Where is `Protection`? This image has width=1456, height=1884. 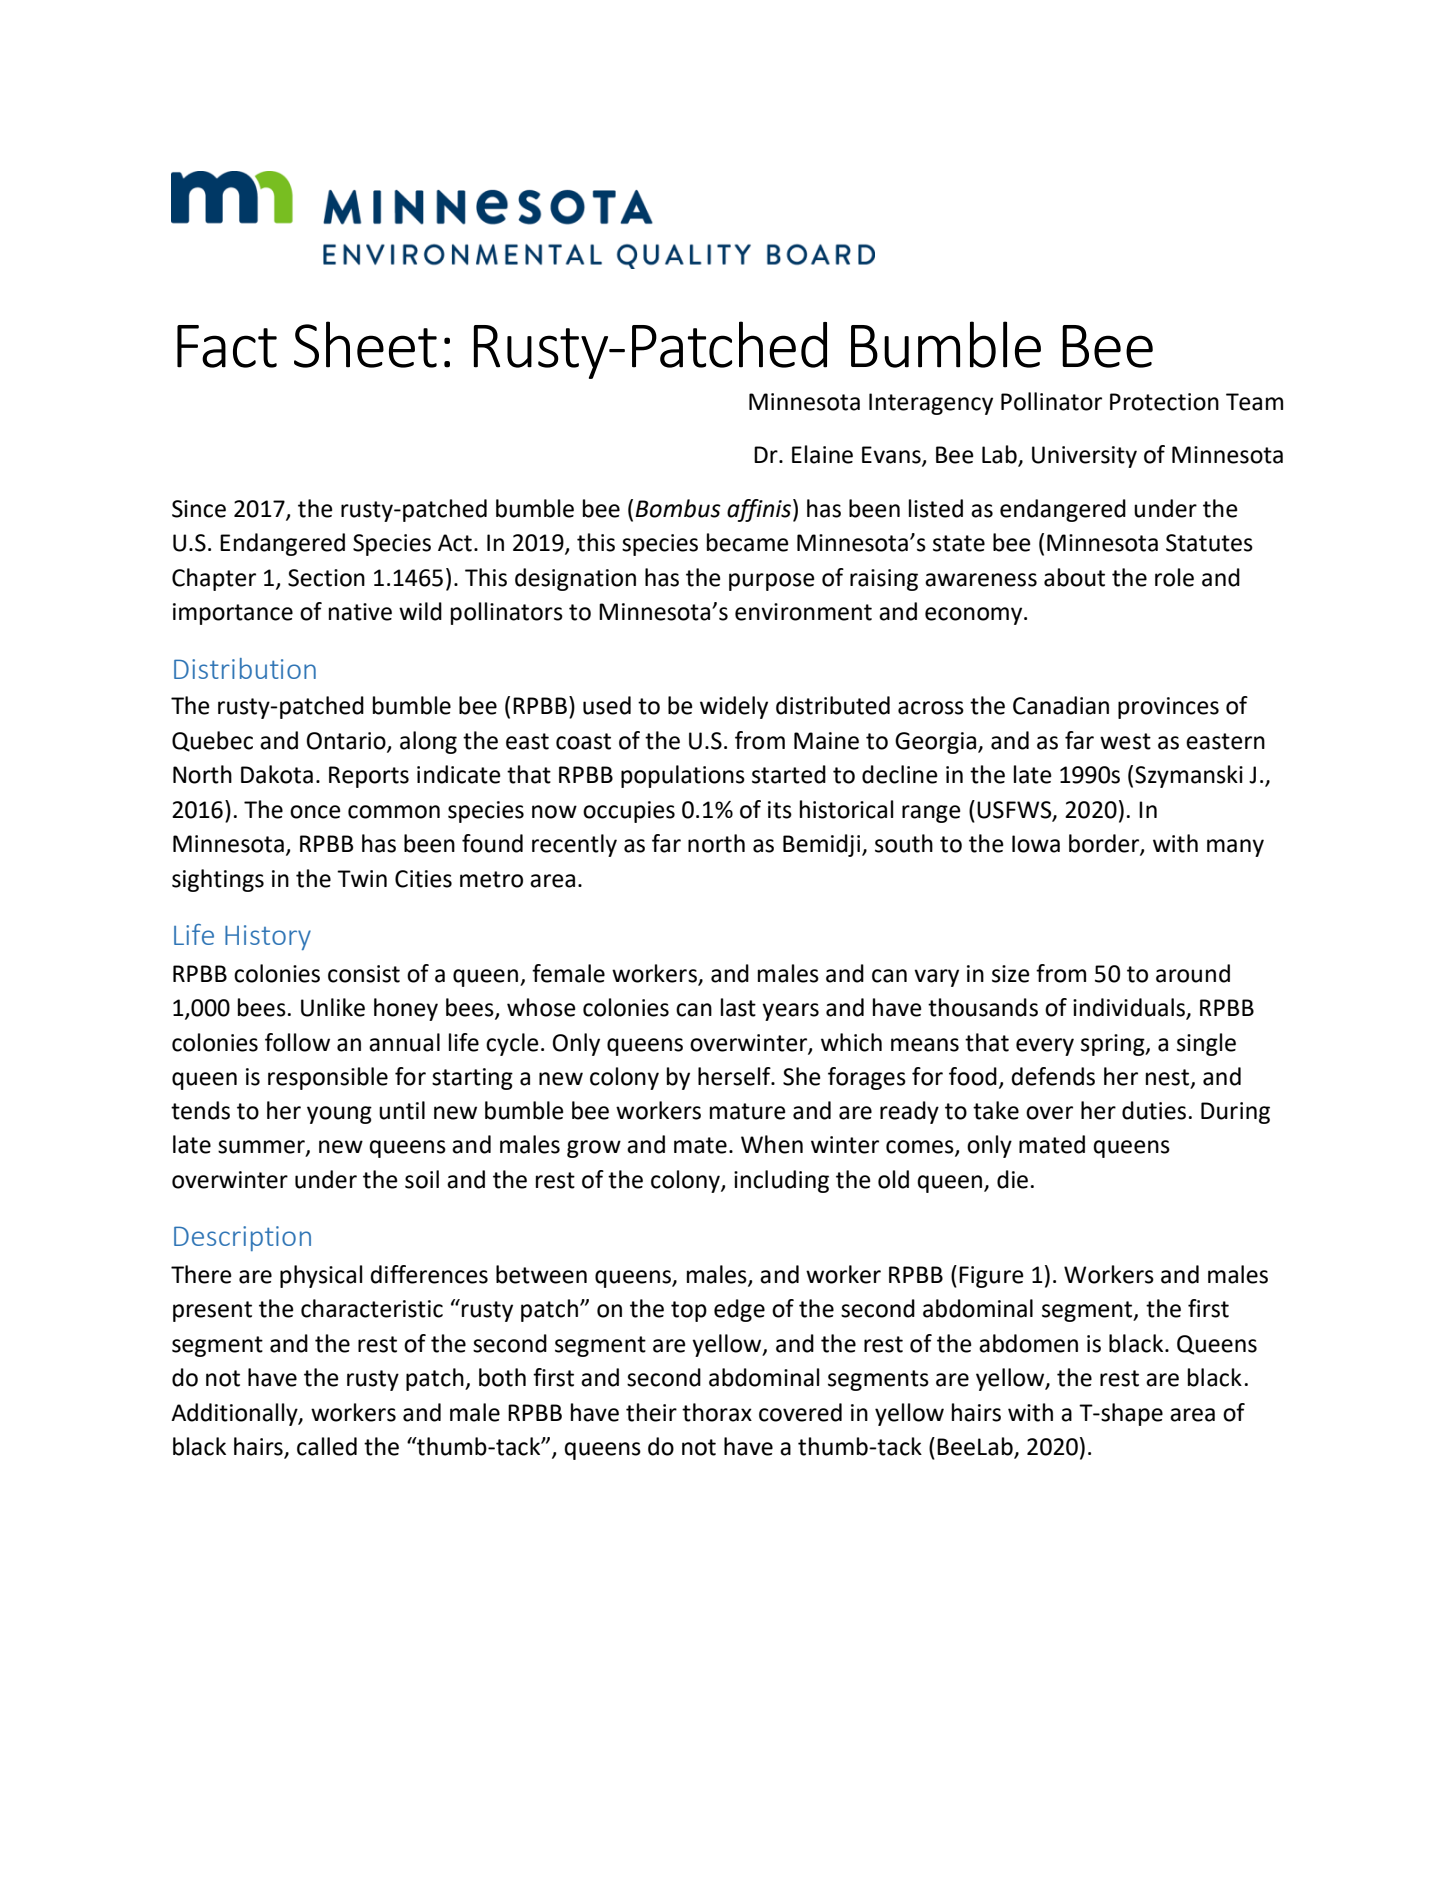 Protection is located at coordinates (1164, 402).
